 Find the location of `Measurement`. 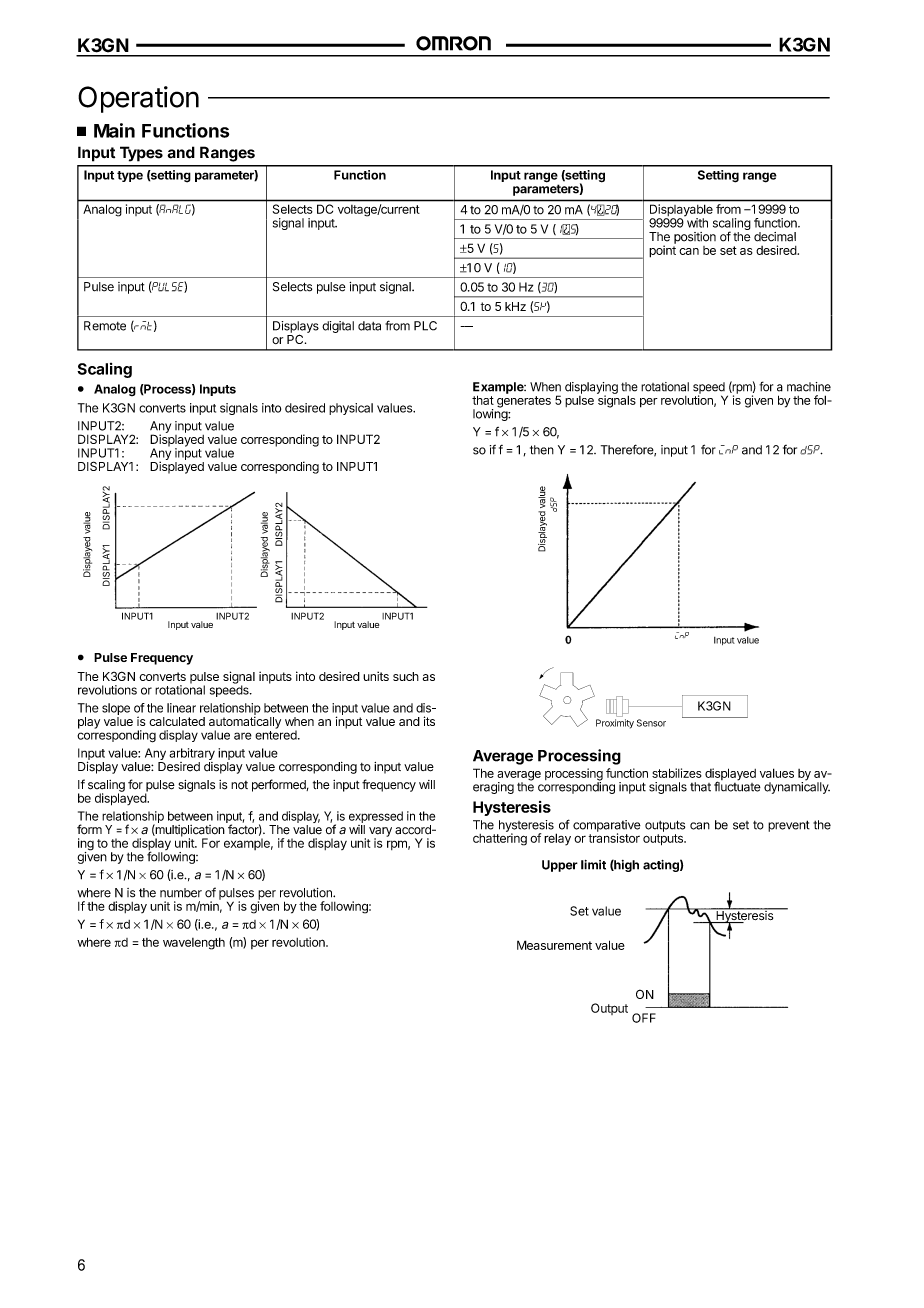

Measurement is located at coordinates (554, 945).
